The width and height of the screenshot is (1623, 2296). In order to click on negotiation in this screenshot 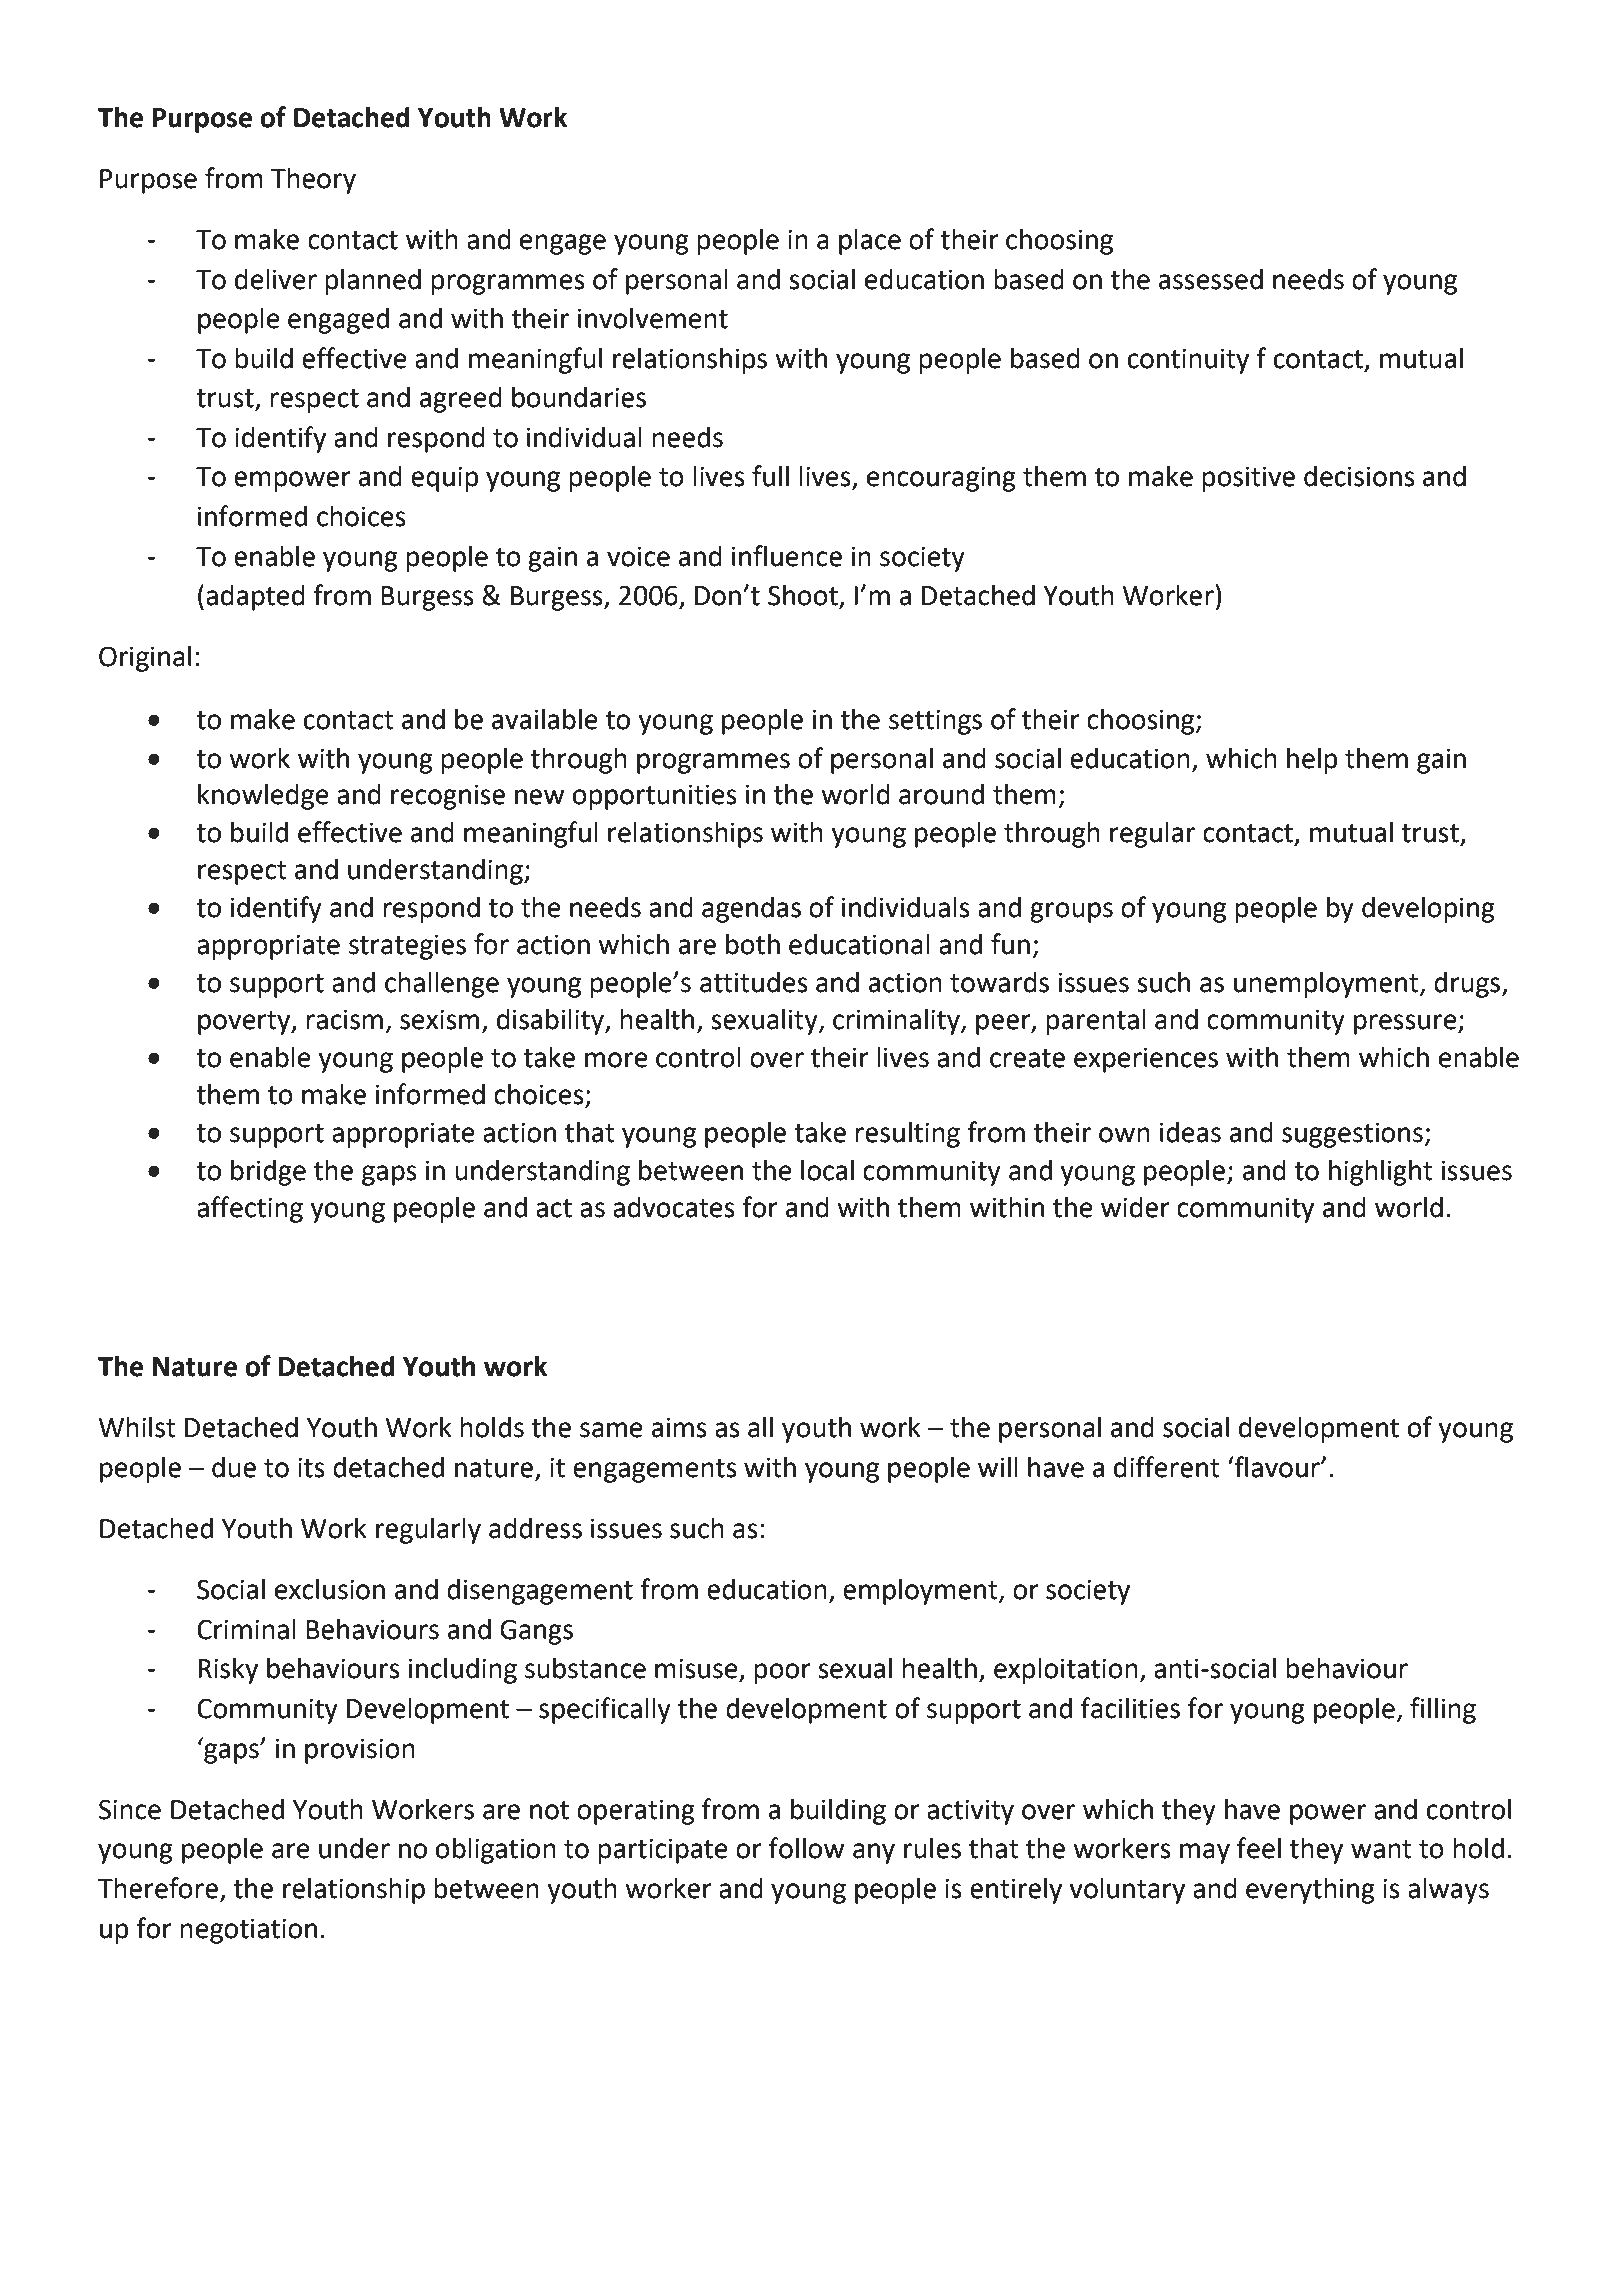, I will do `click(248, 1931)`.
